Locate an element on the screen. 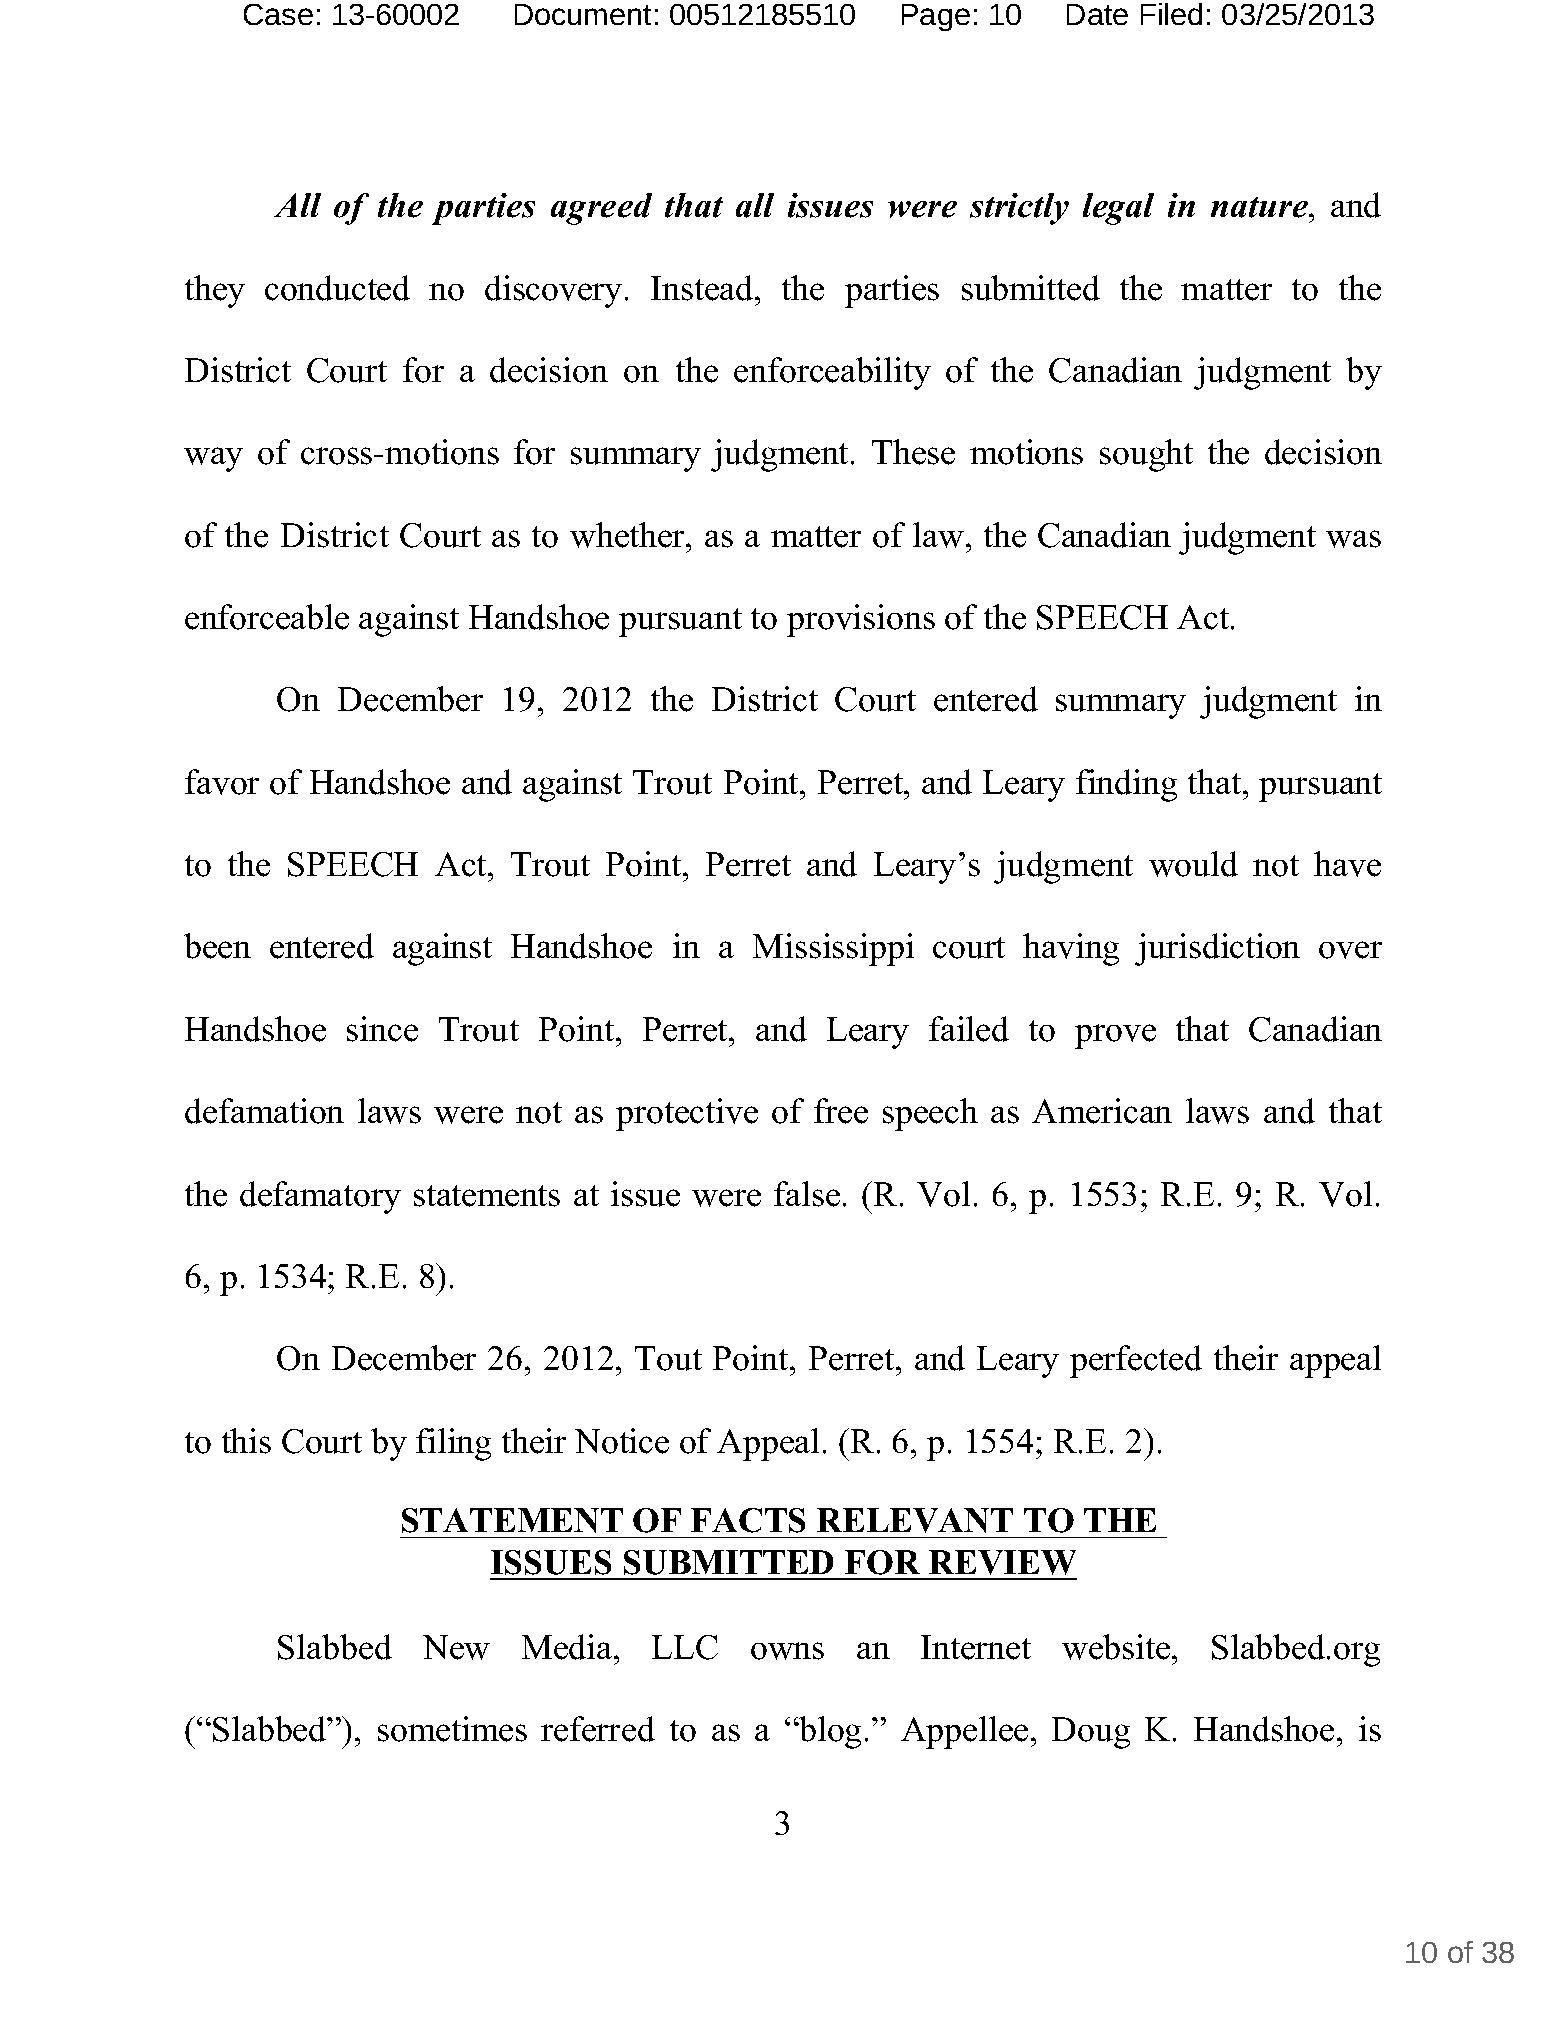 This screenshot has height=2028, width=1567. owns is located at coordinates (787, 1651).
